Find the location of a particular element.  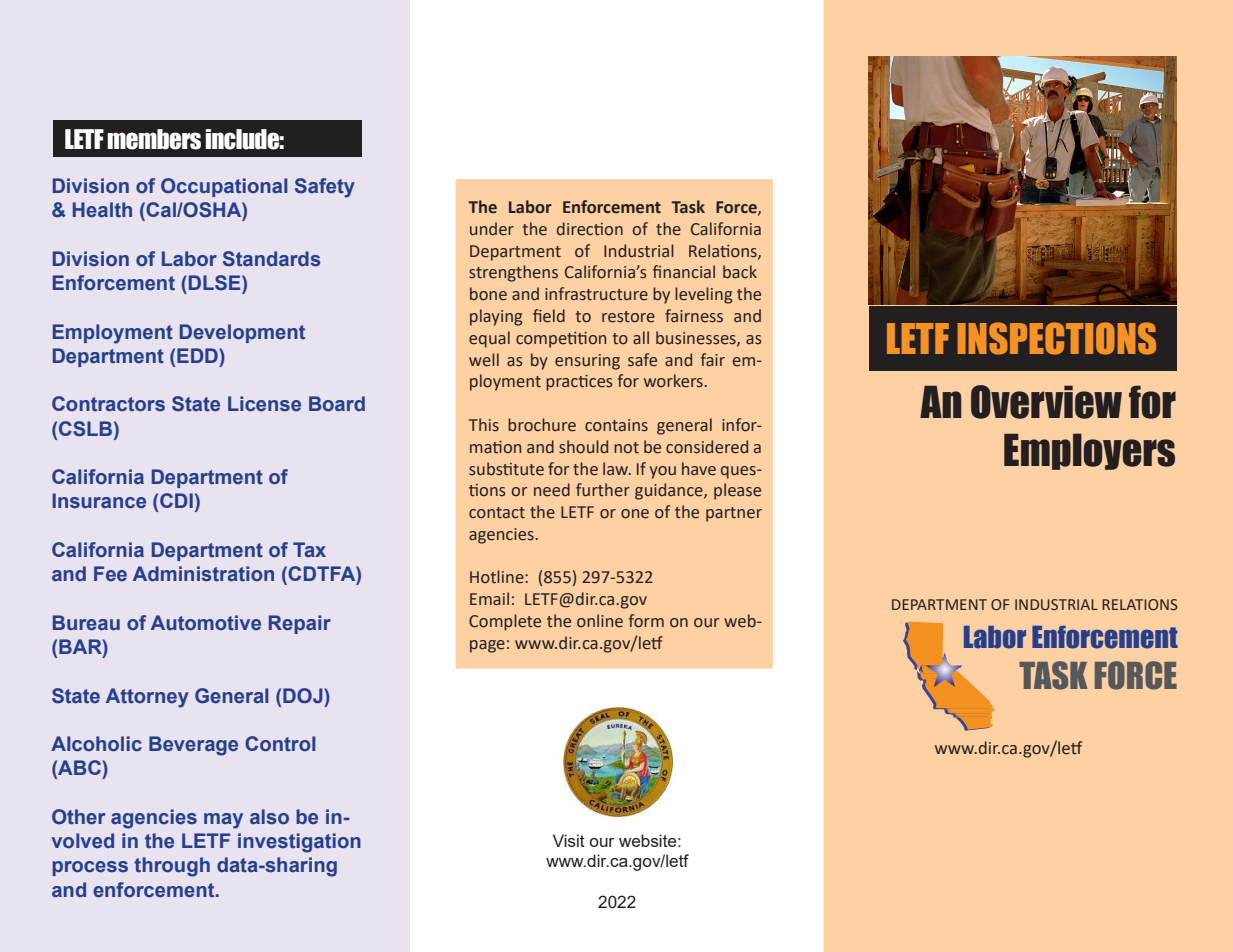

direction is located at coordinates (590, 229).
